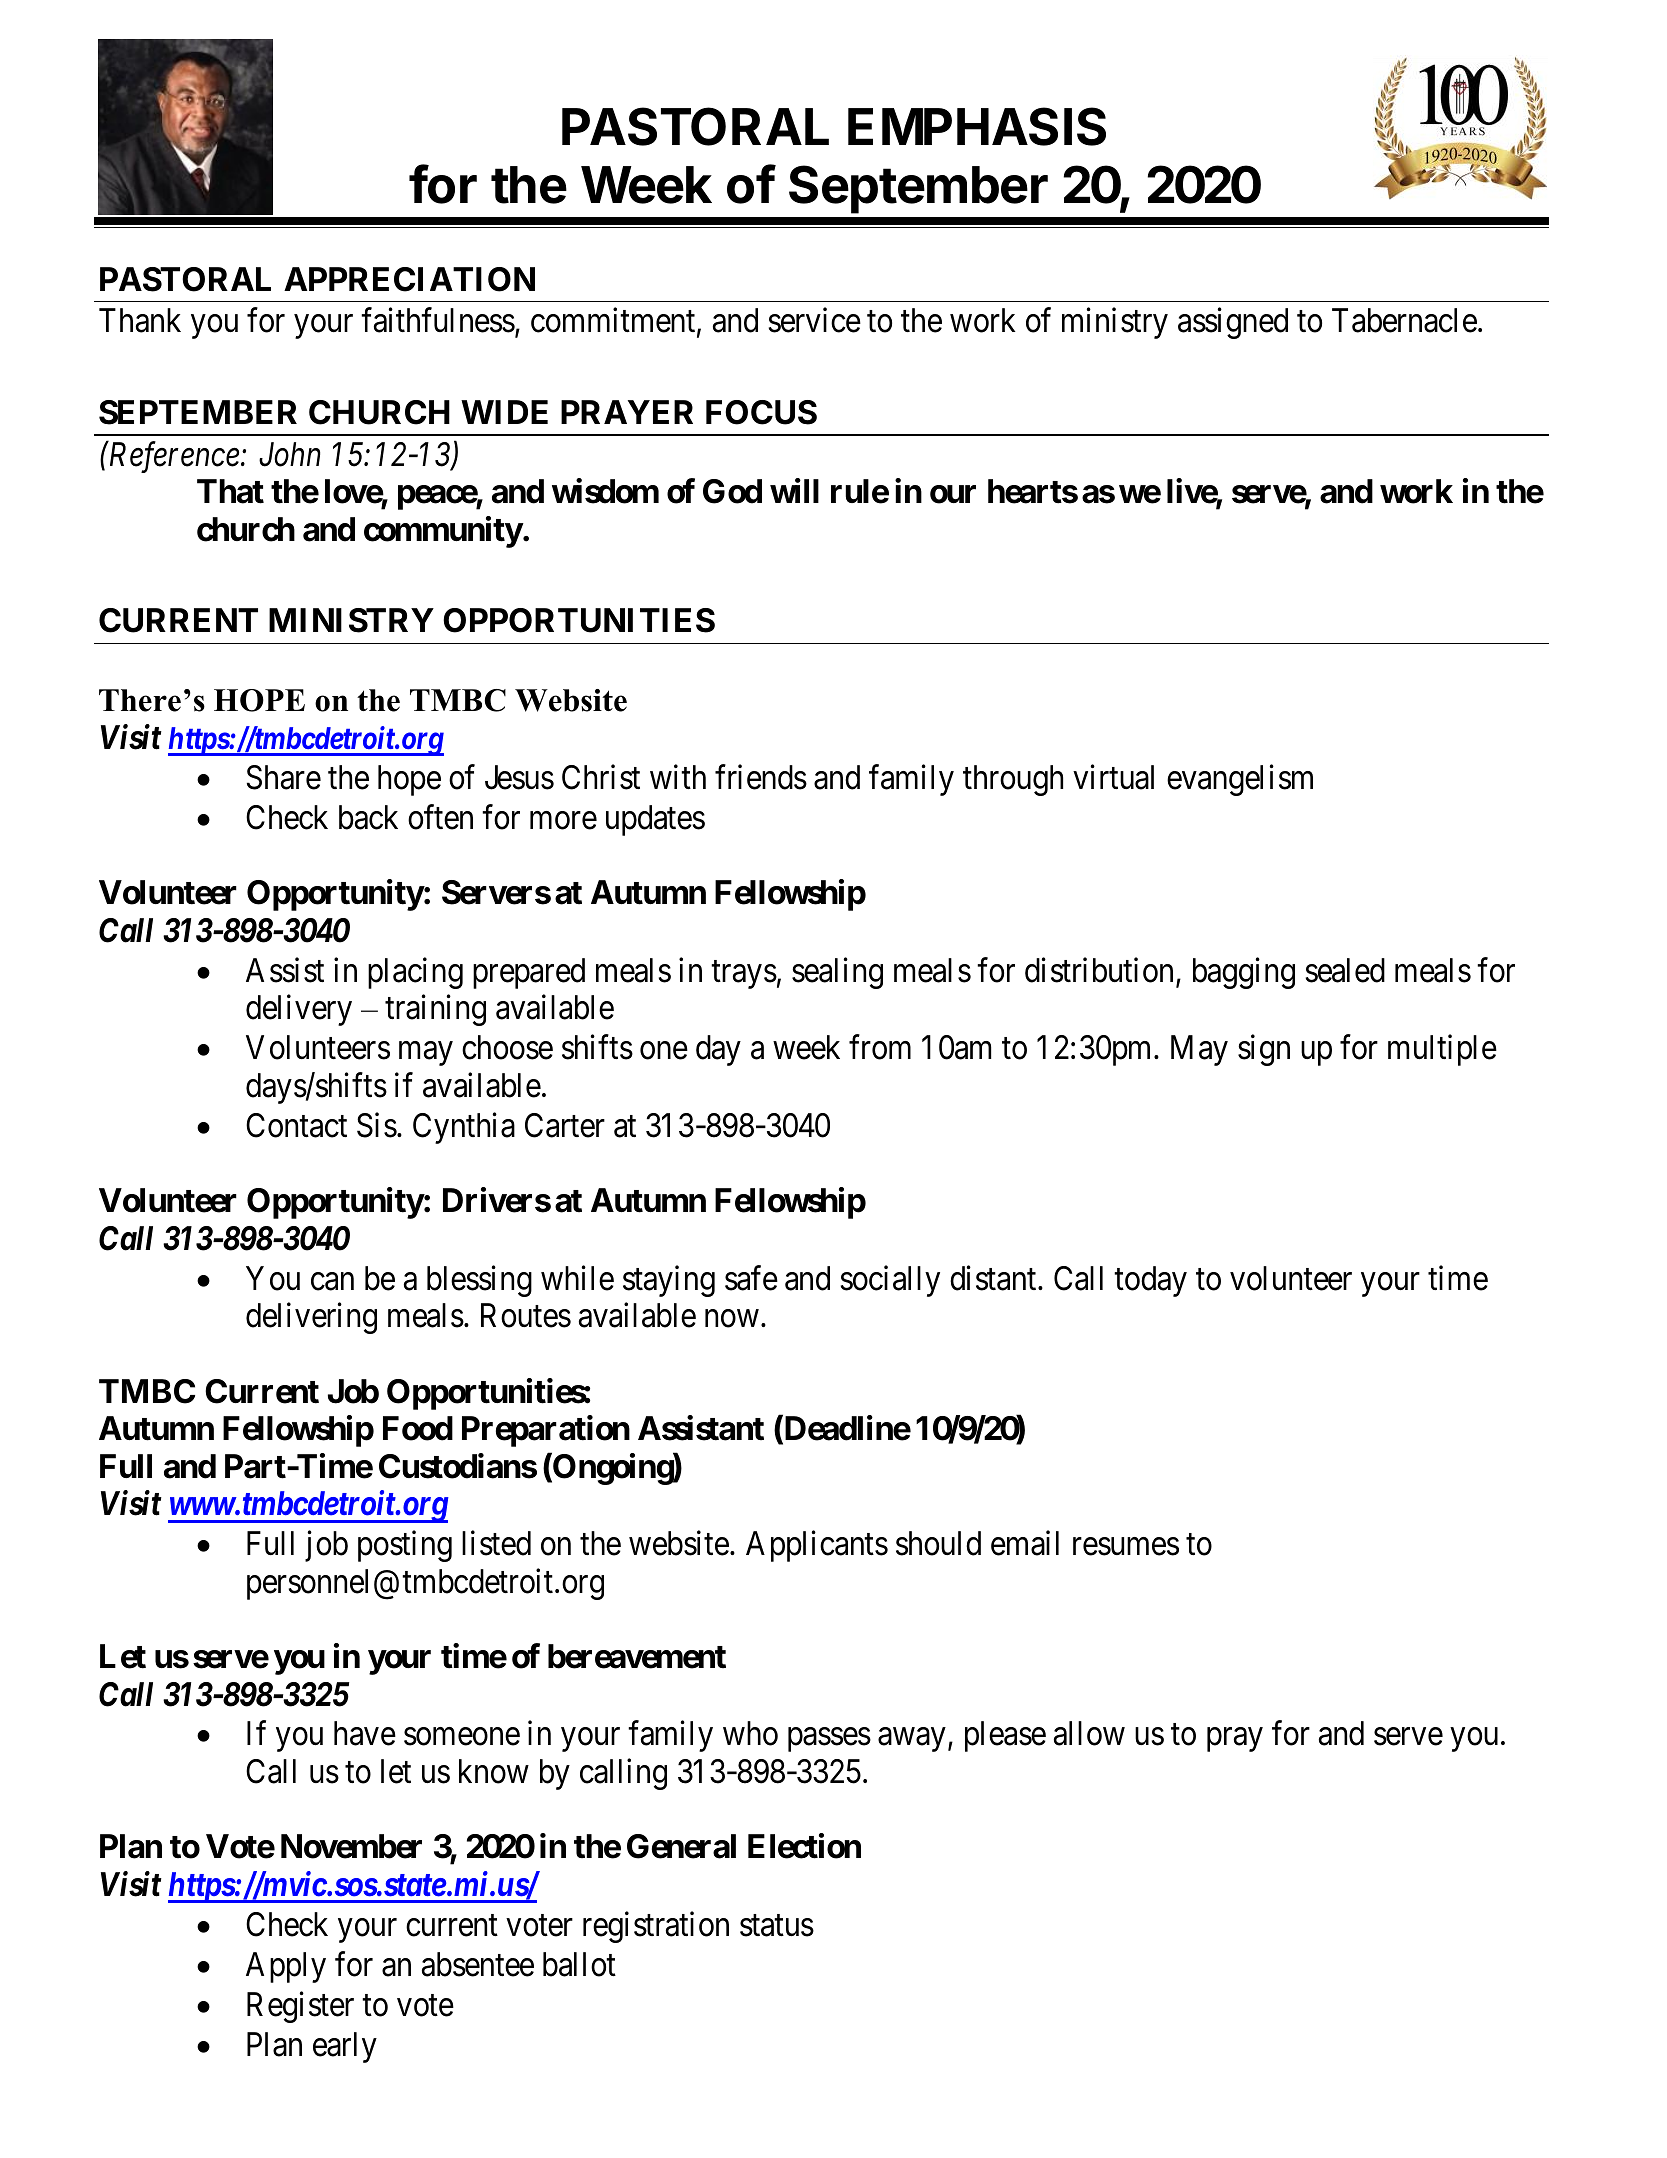 The width and height of the image is (1667, 2158). Describe the element at coordinates (1240, 780) in the image. I see `evangelism` at that location.
